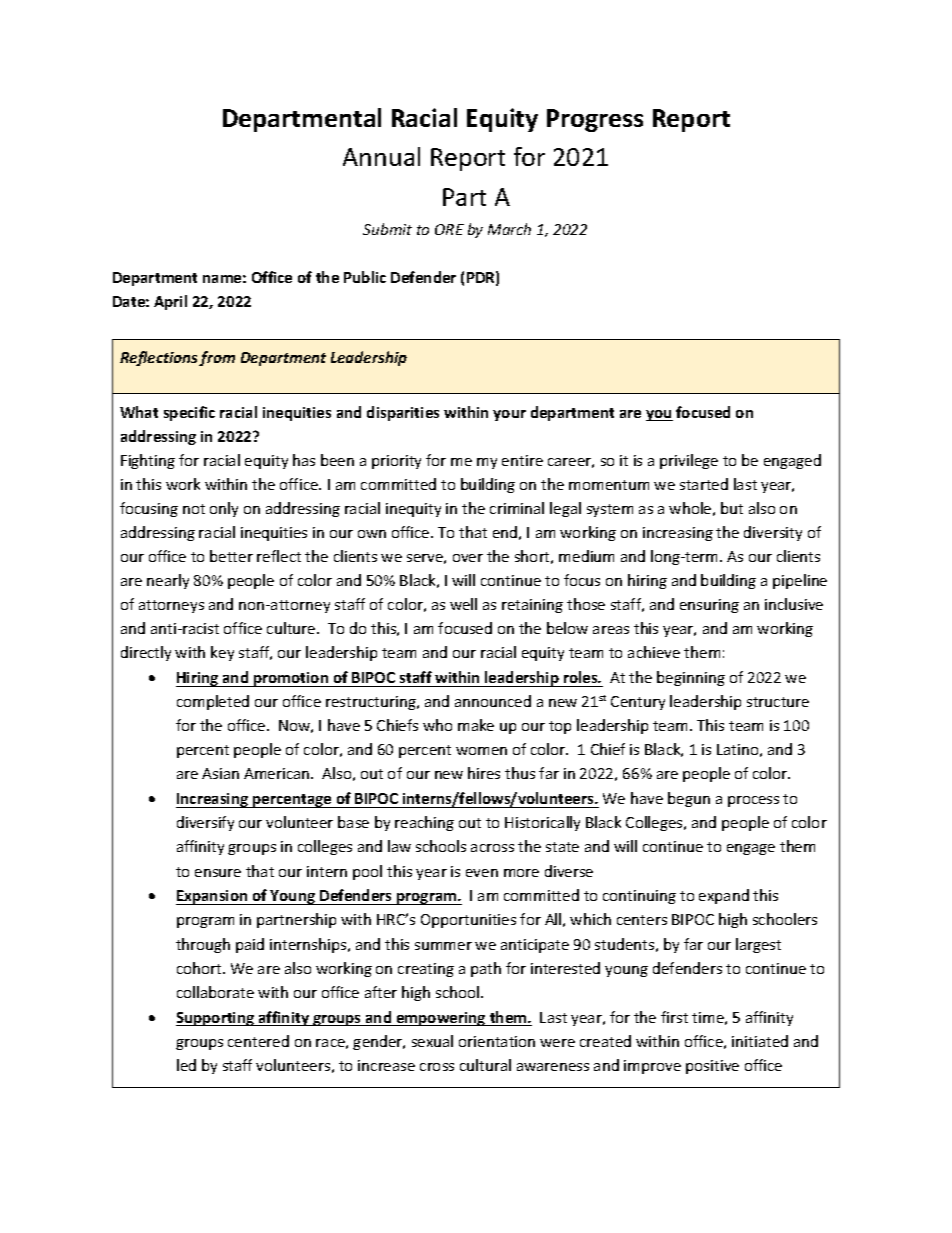 The image size is (952, 1233). What do you see at coordinates (481, 751) in the screenshot?
I see `women` at bounding box center [481, 751].
